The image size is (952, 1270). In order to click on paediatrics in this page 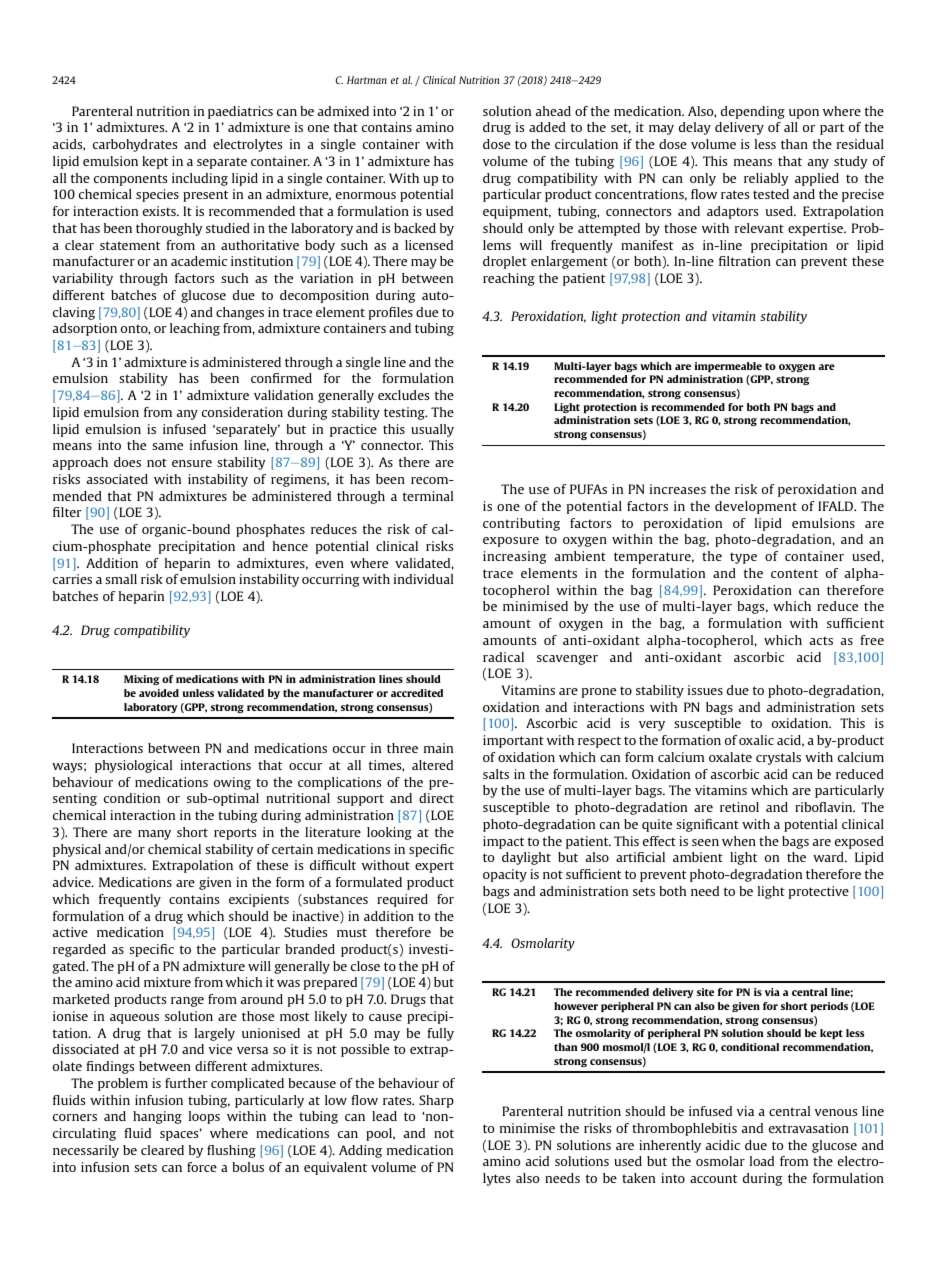, I will do `click(240, 112)`.
